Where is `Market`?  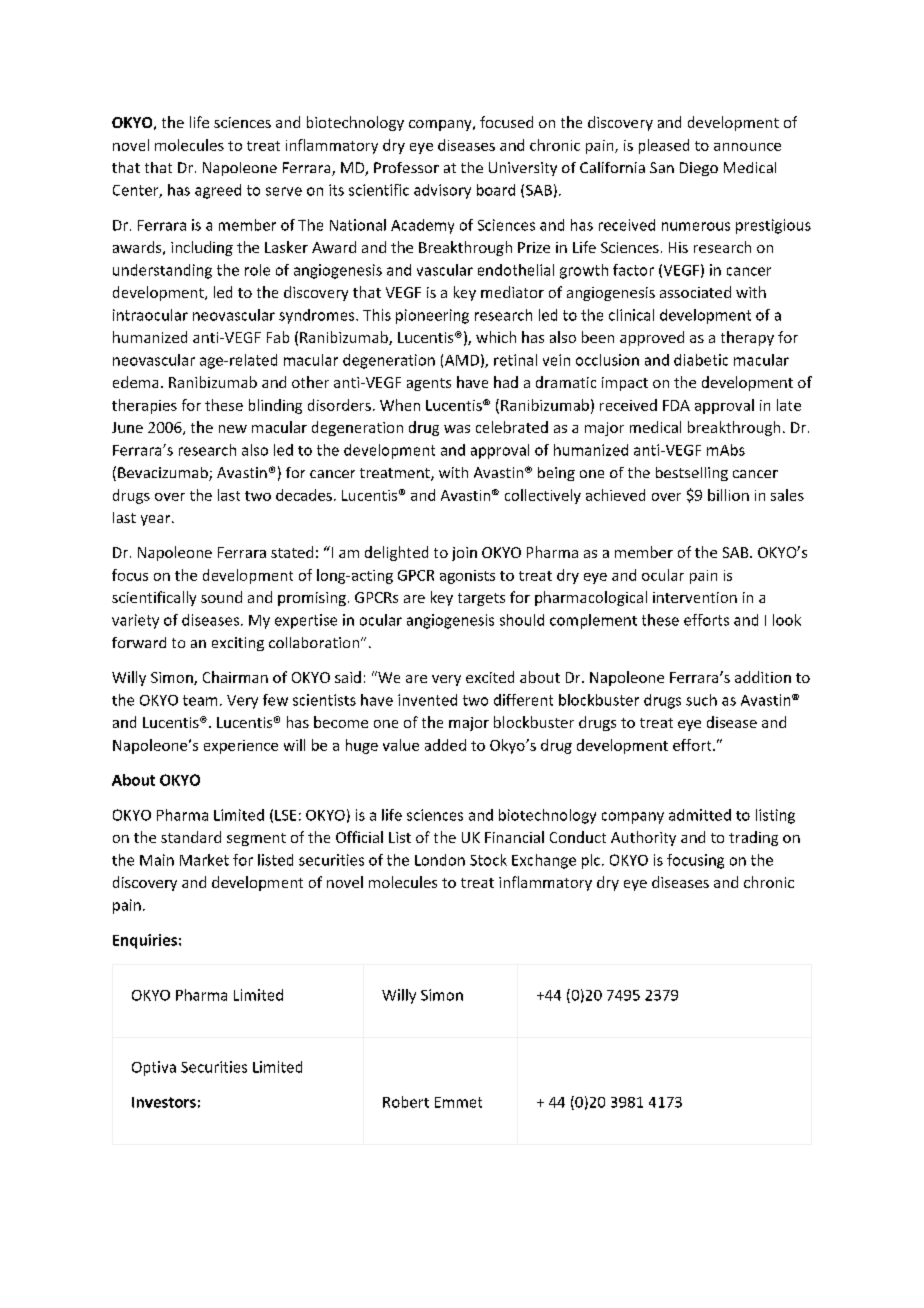
Market is located at coordinates (204, 860).
